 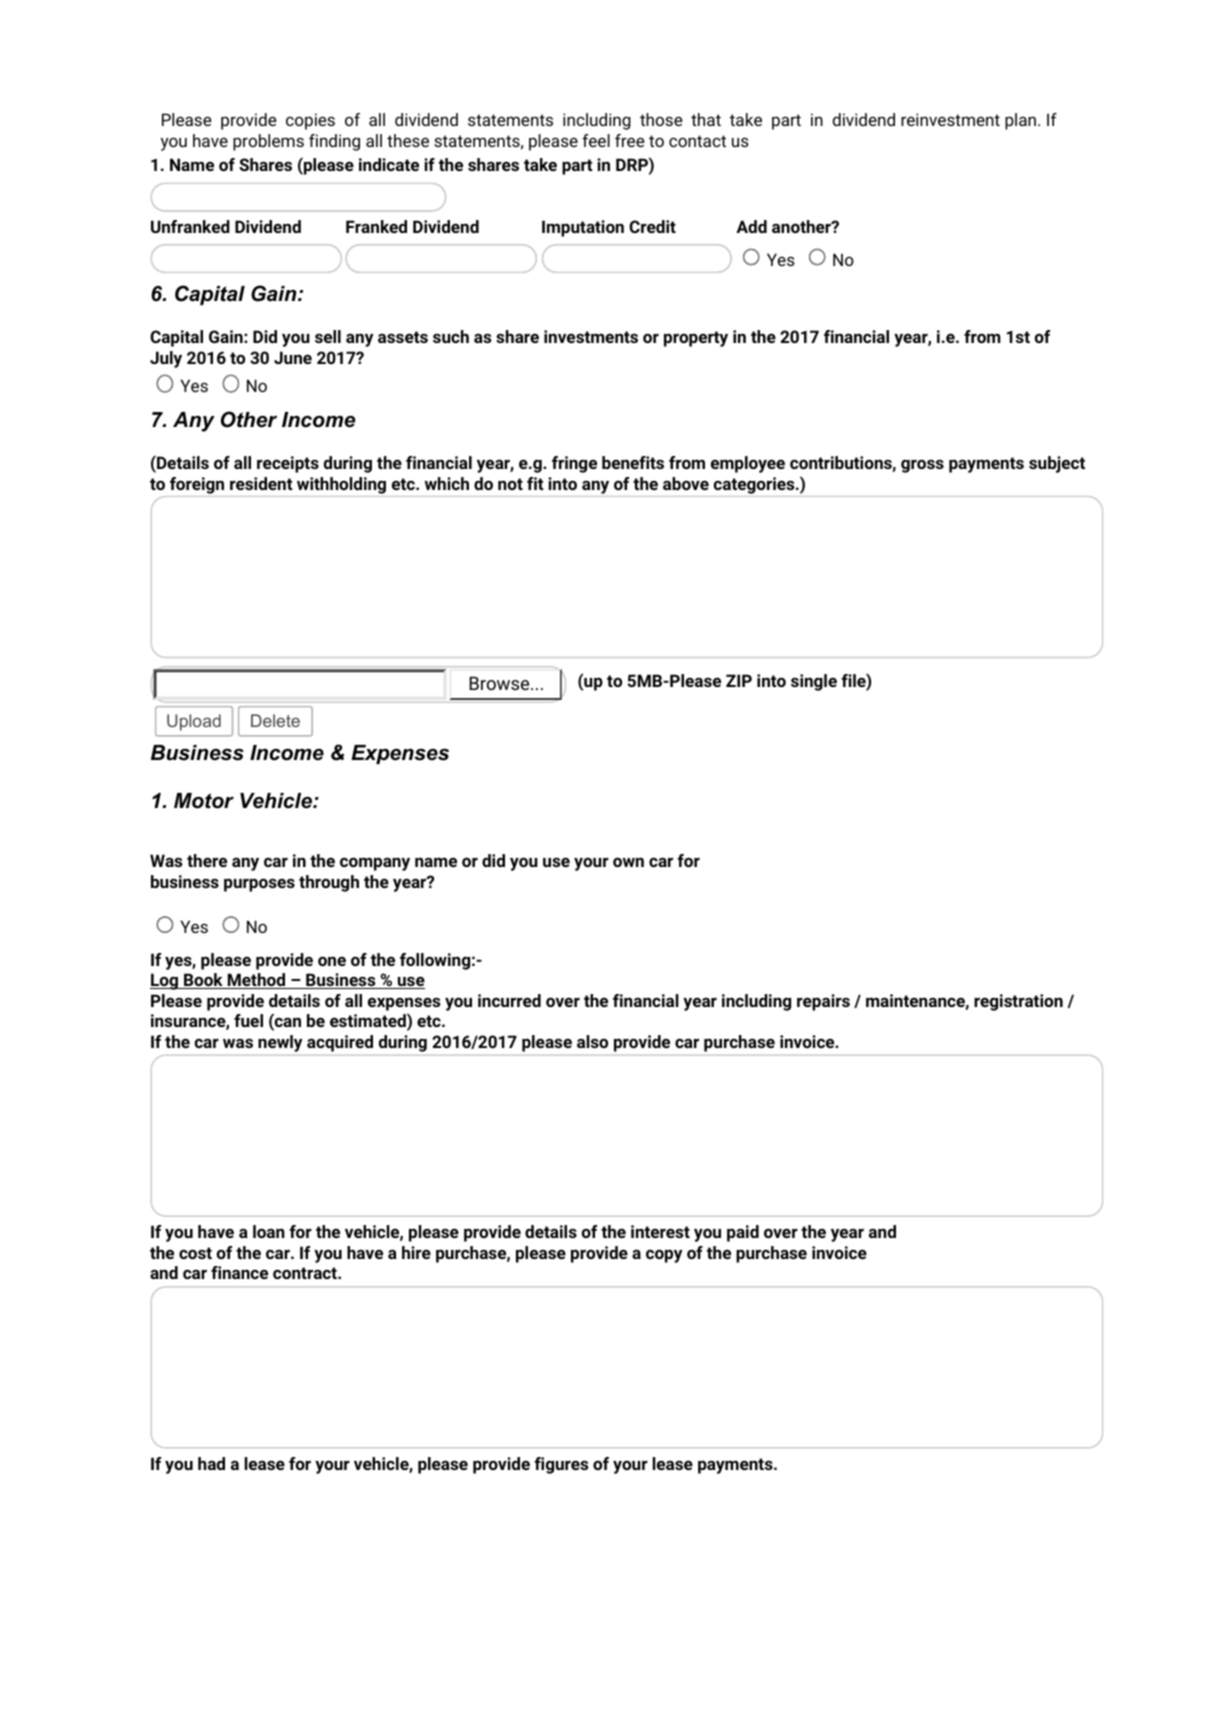 What do you see at coordinates (814, 682) in the screenshot?
I see `single` at bounding box center [814, 682].
